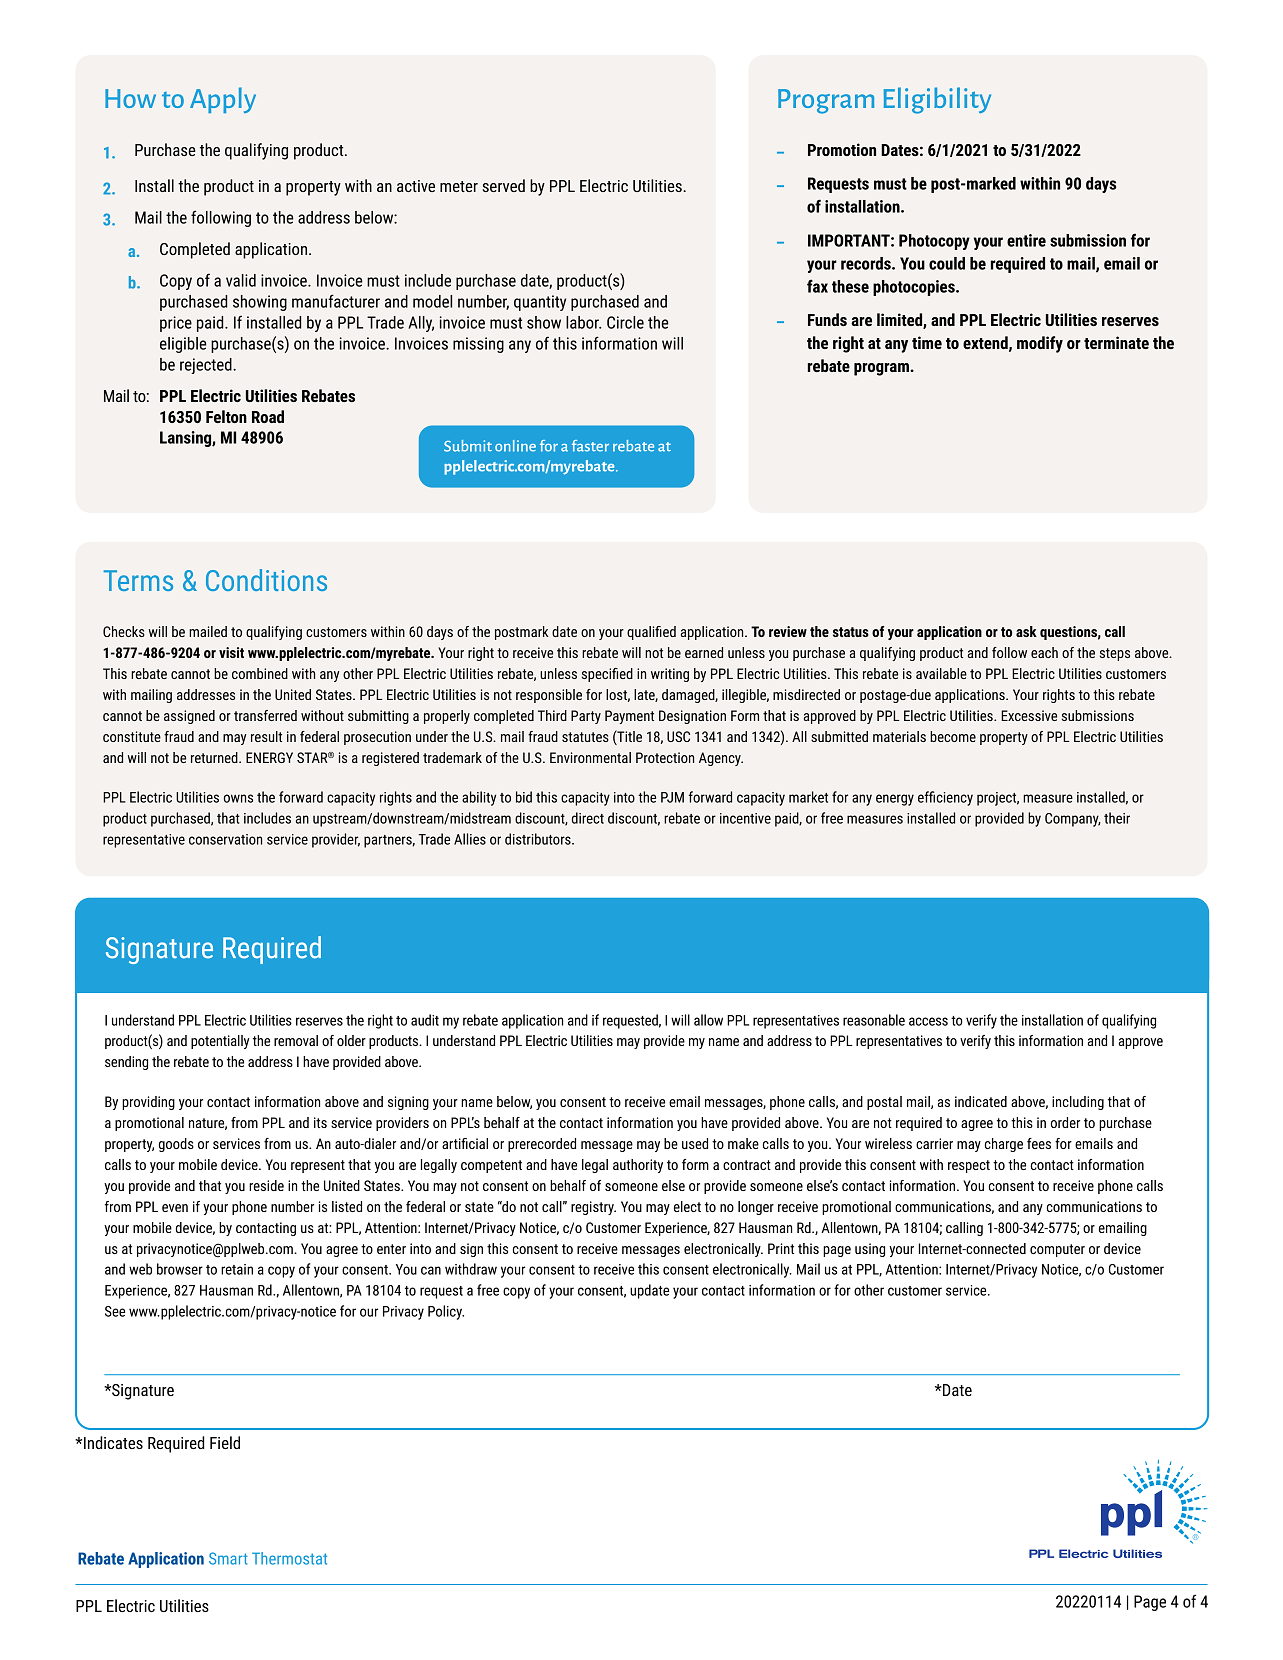 This screenshot has height=1660, width=1283. What do you see at coordinates (651, 633) in the screenshot?
I see `qualified` at bounding box center [651, 633].
